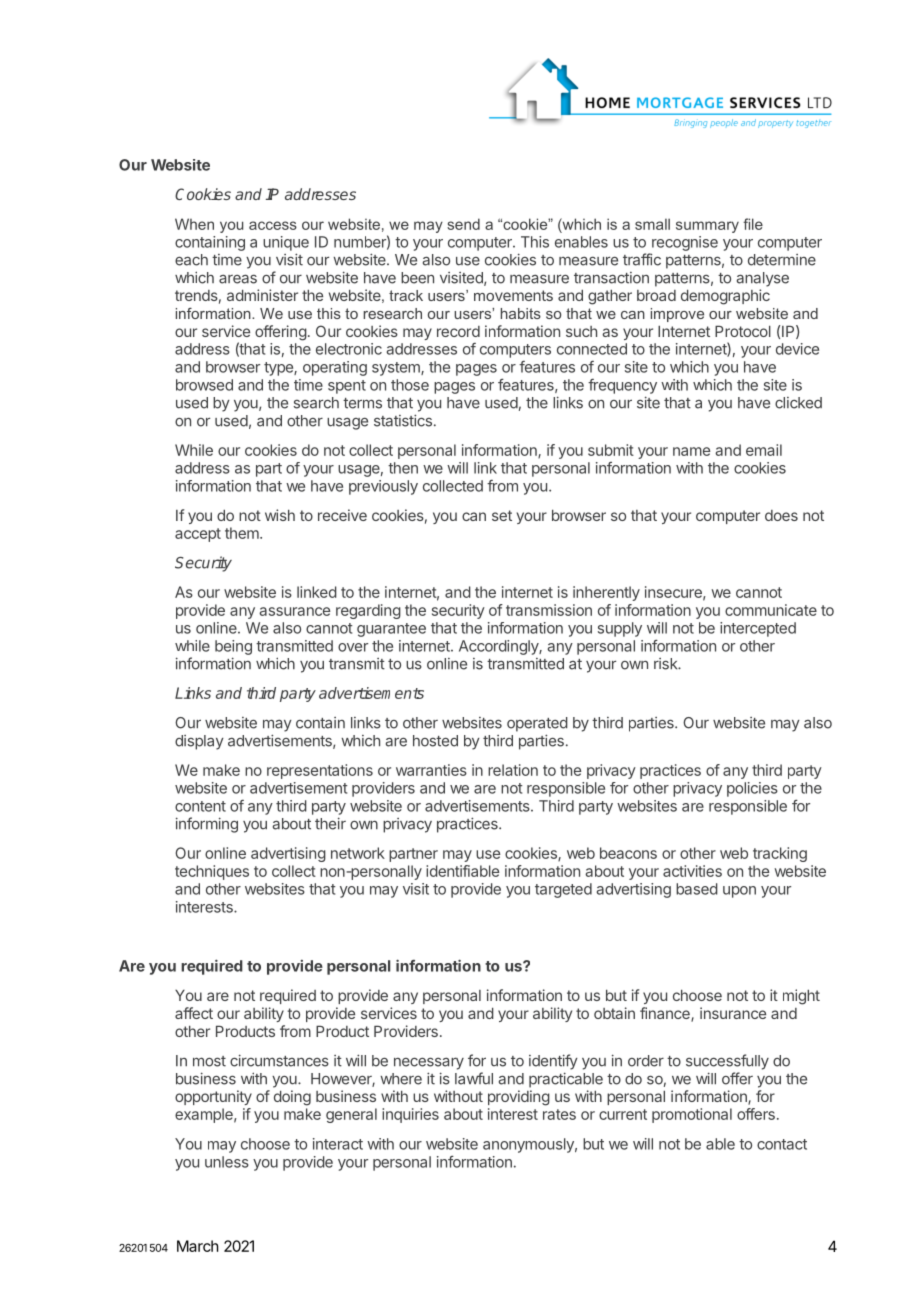 Image resolution: width=924 pixels, height=1308 pixels. What do you see at coordinates (463, 224) in the screenshot?
I see `send` at bounding box center [463, 224].
